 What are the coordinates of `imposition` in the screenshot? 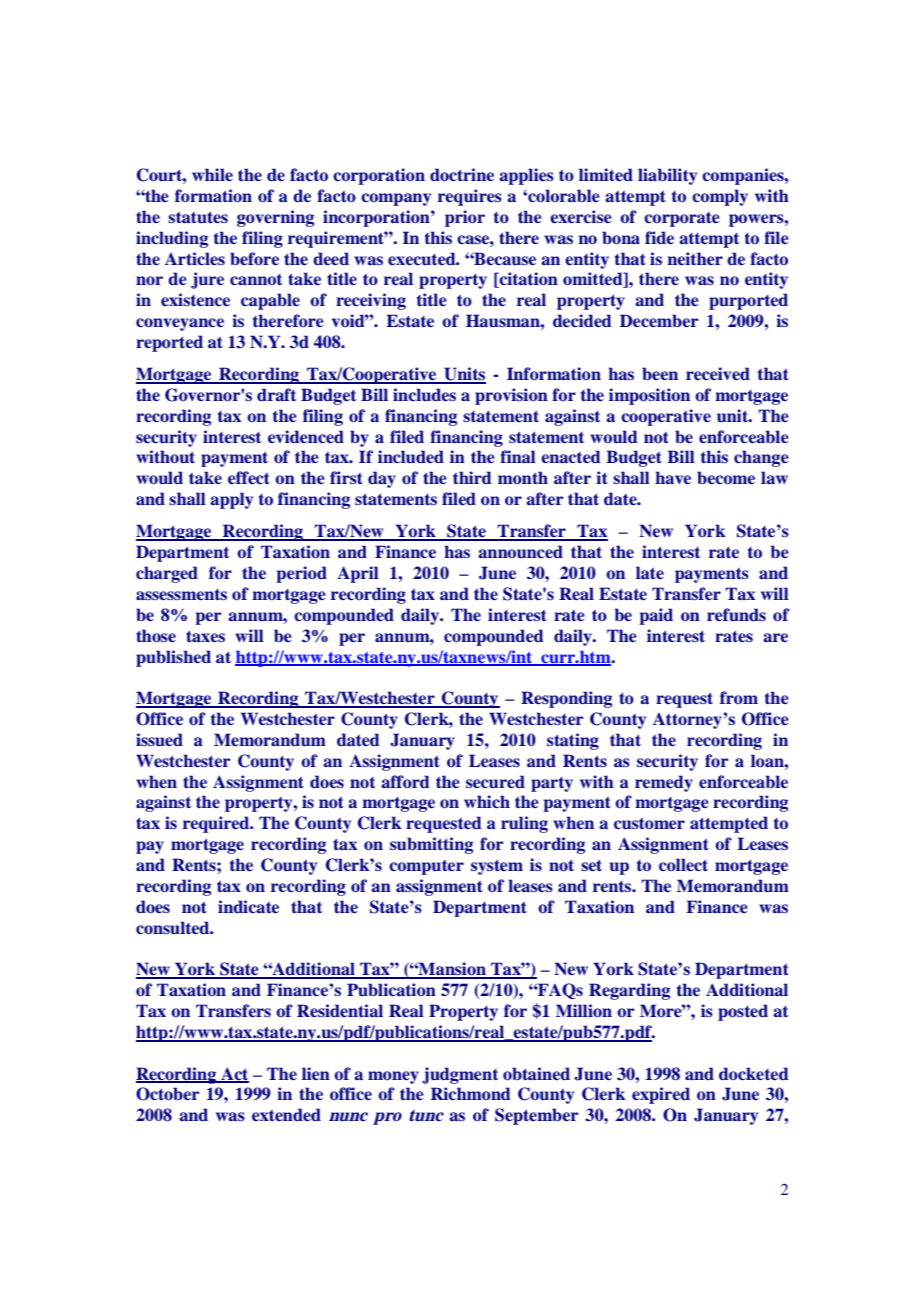 It's located at (649, 396).
